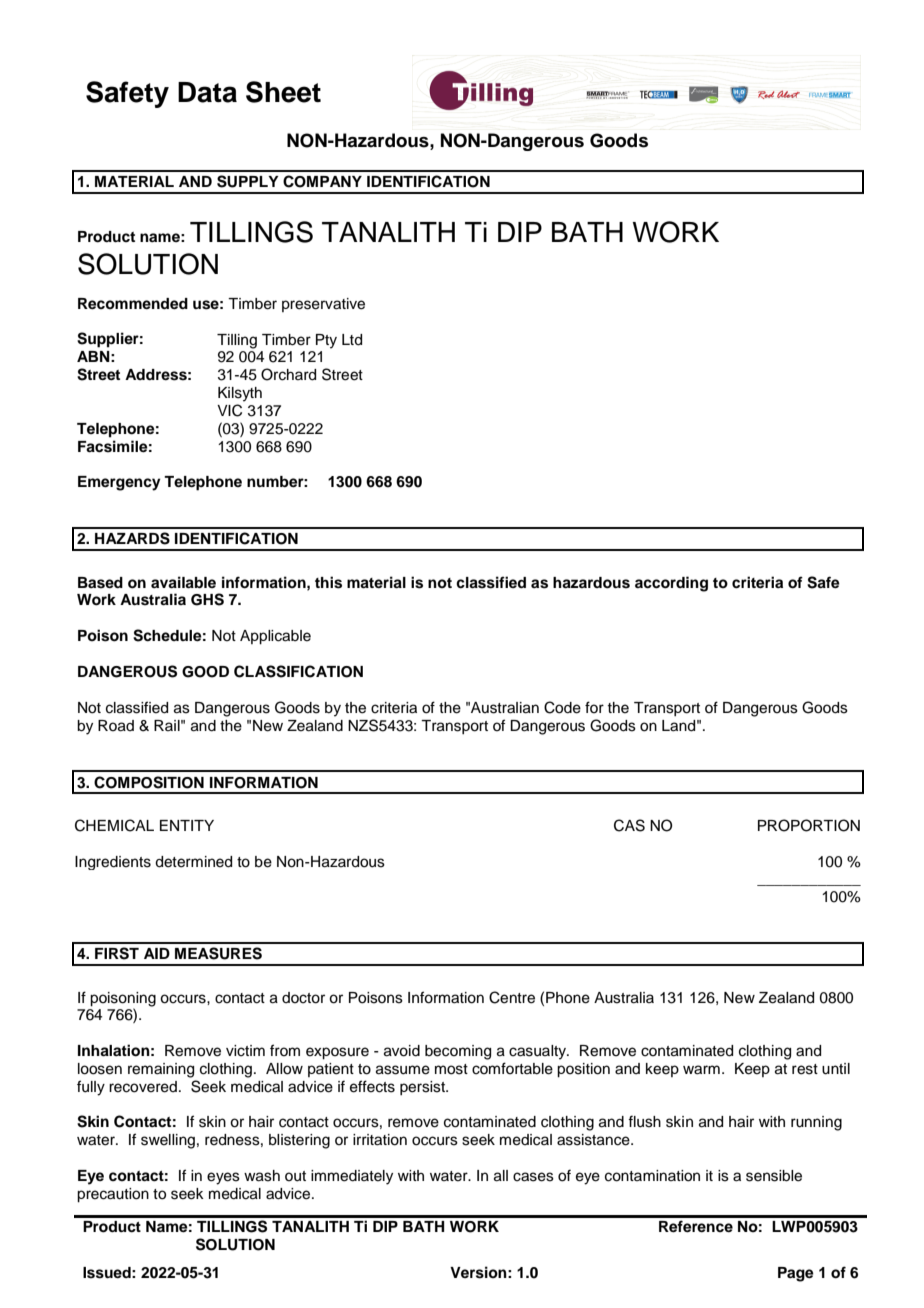 The image size is (924, 1308). What do you see at coordinates (283, 92) in the screenshot?
I see `Sheet` at bounding box center [283, 92].
